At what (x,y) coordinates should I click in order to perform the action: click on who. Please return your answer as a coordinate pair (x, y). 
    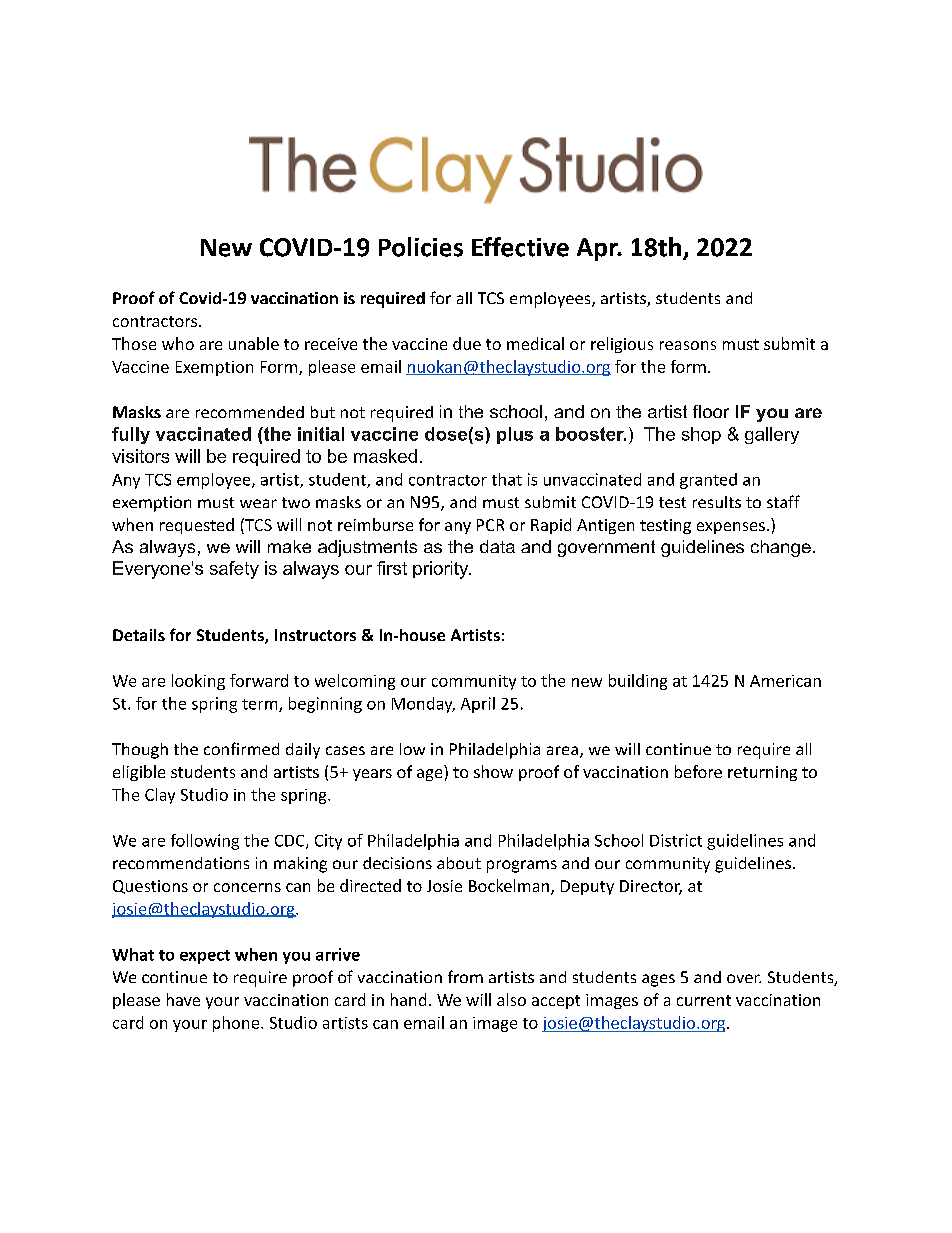
    Looking at the image, I should click on (178, 343).
